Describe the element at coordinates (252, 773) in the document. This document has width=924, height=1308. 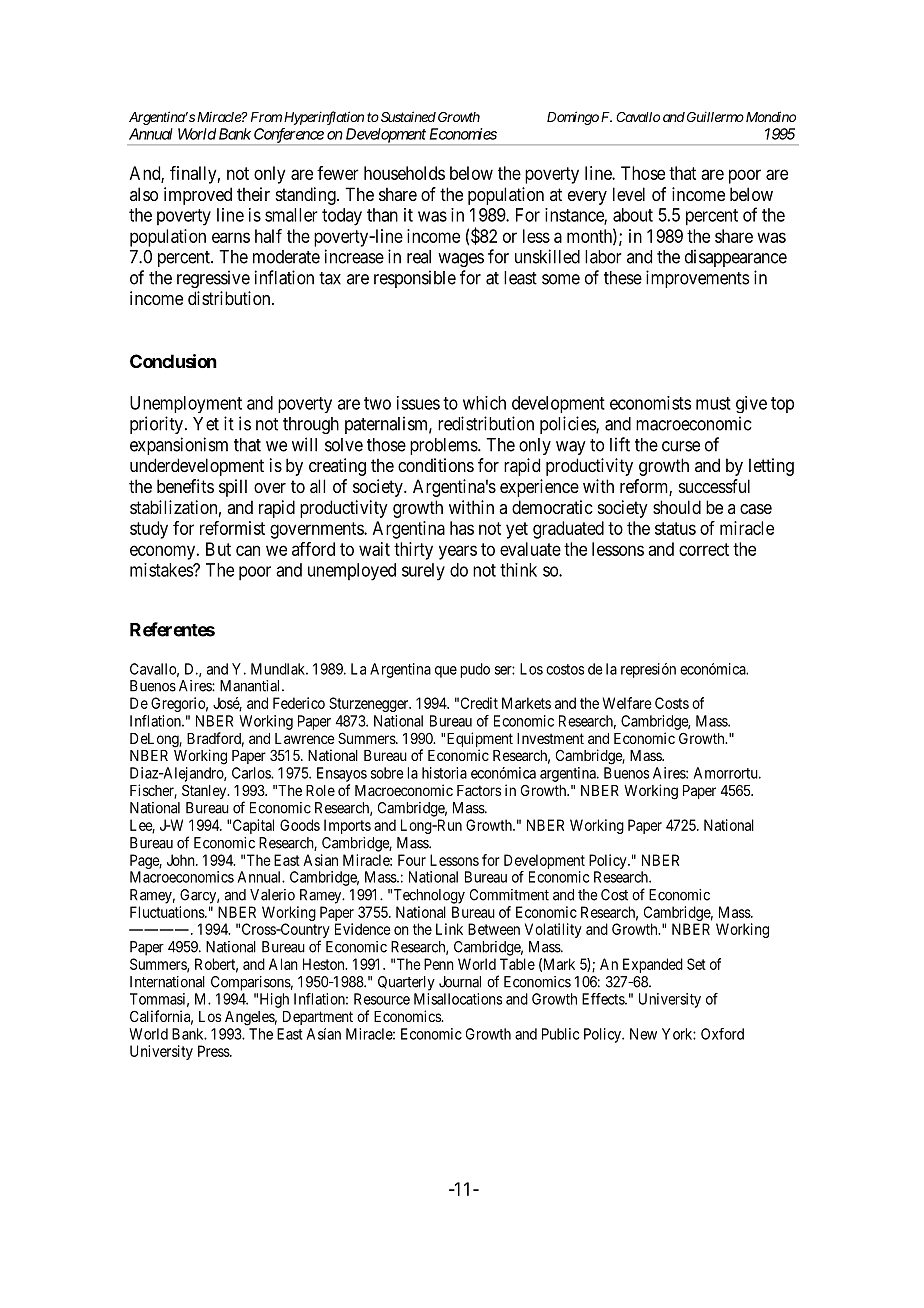
I see `Carlos` at that location.
